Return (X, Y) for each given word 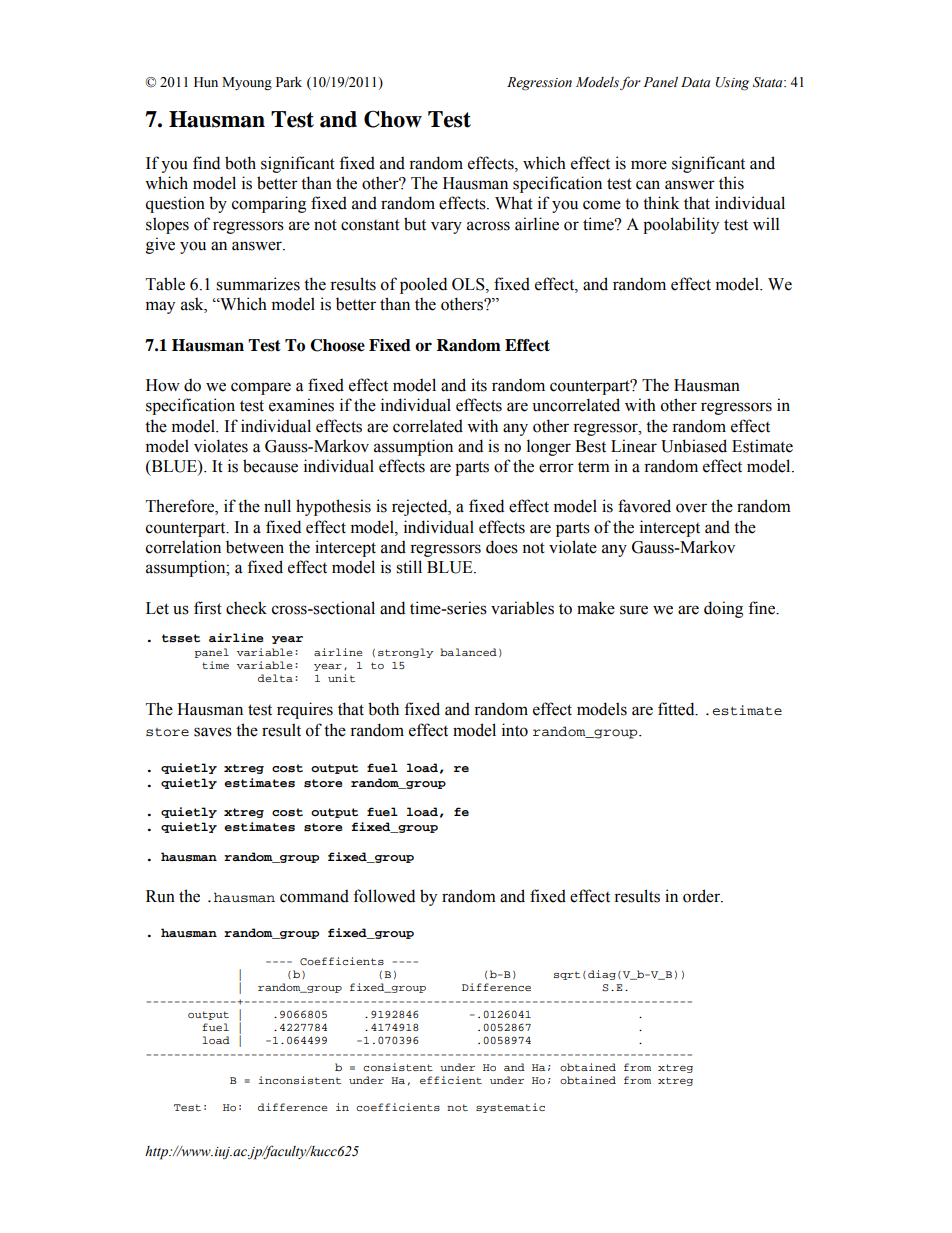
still (409, 567)
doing (723, 609)
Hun (206, 82)
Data (695, 82)
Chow (393, 119)
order (703, 896)
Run (160, 896)
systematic (510, 1108)
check (246, 608)
